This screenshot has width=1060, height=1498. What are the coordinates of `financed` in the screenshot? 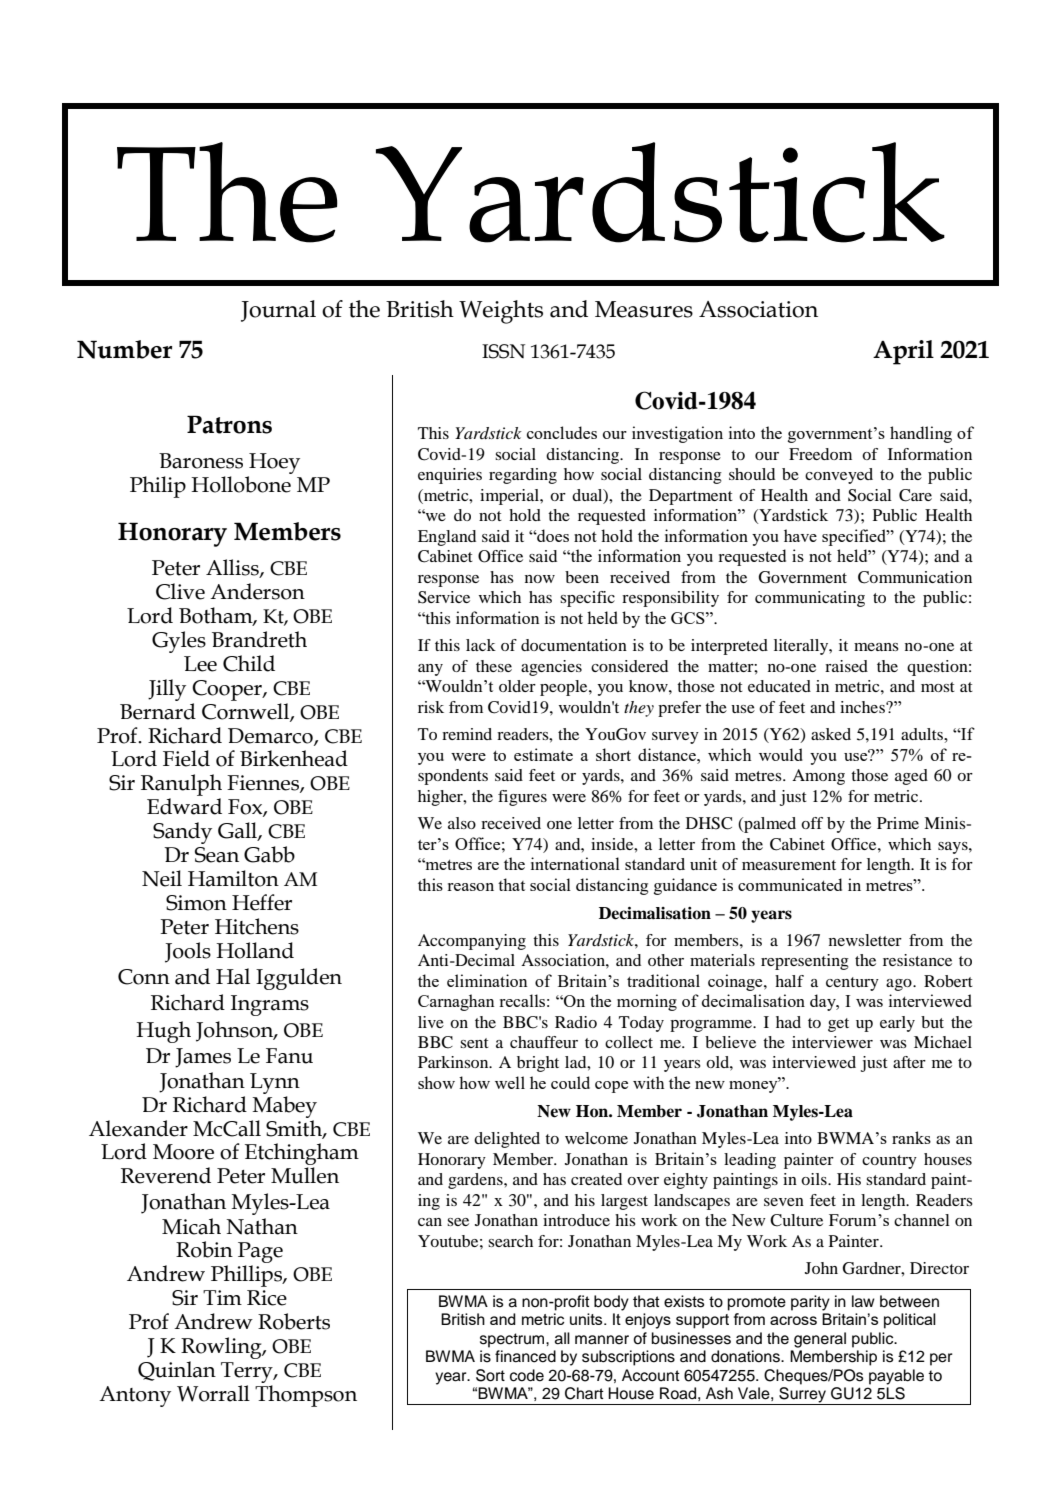 It's located at (525, 1356).
